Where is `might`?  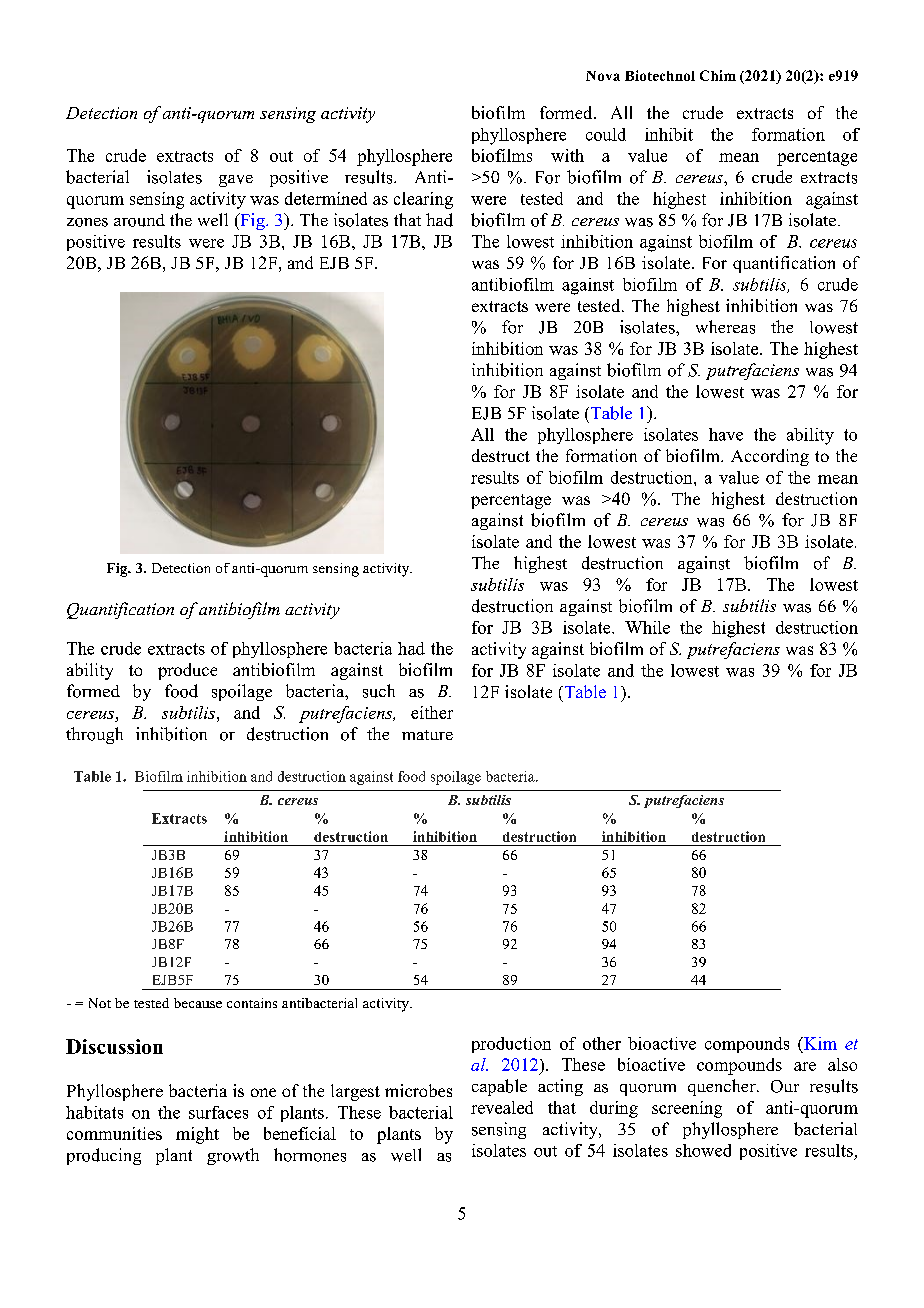
might is located at coordinates (197, 1135).
